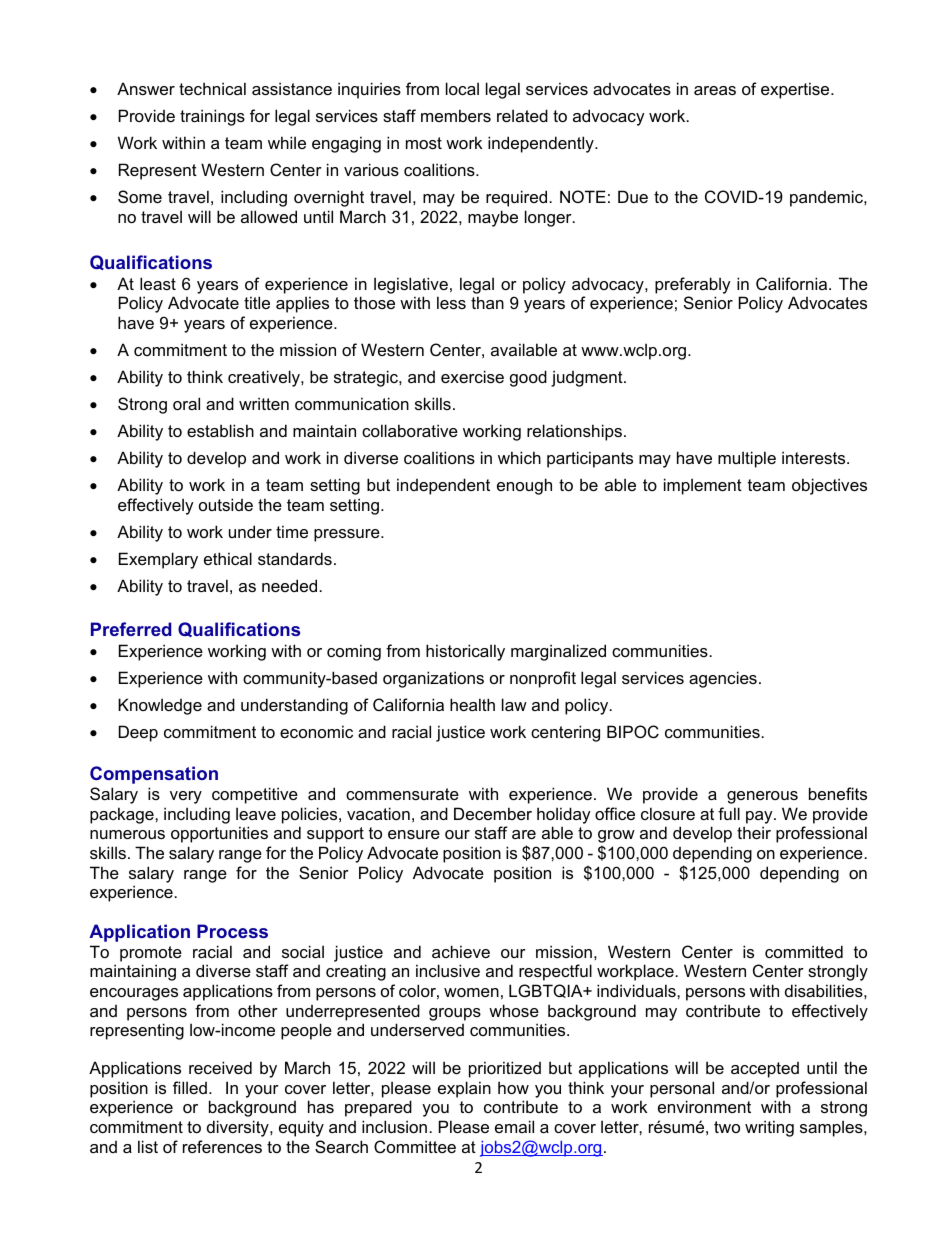 Image resolution: width=952 pixels, height=1233 pixels. What do you see at coordinates (715, 90) in the screenshot?
I see `areas` at bounding box center [715, 90].
